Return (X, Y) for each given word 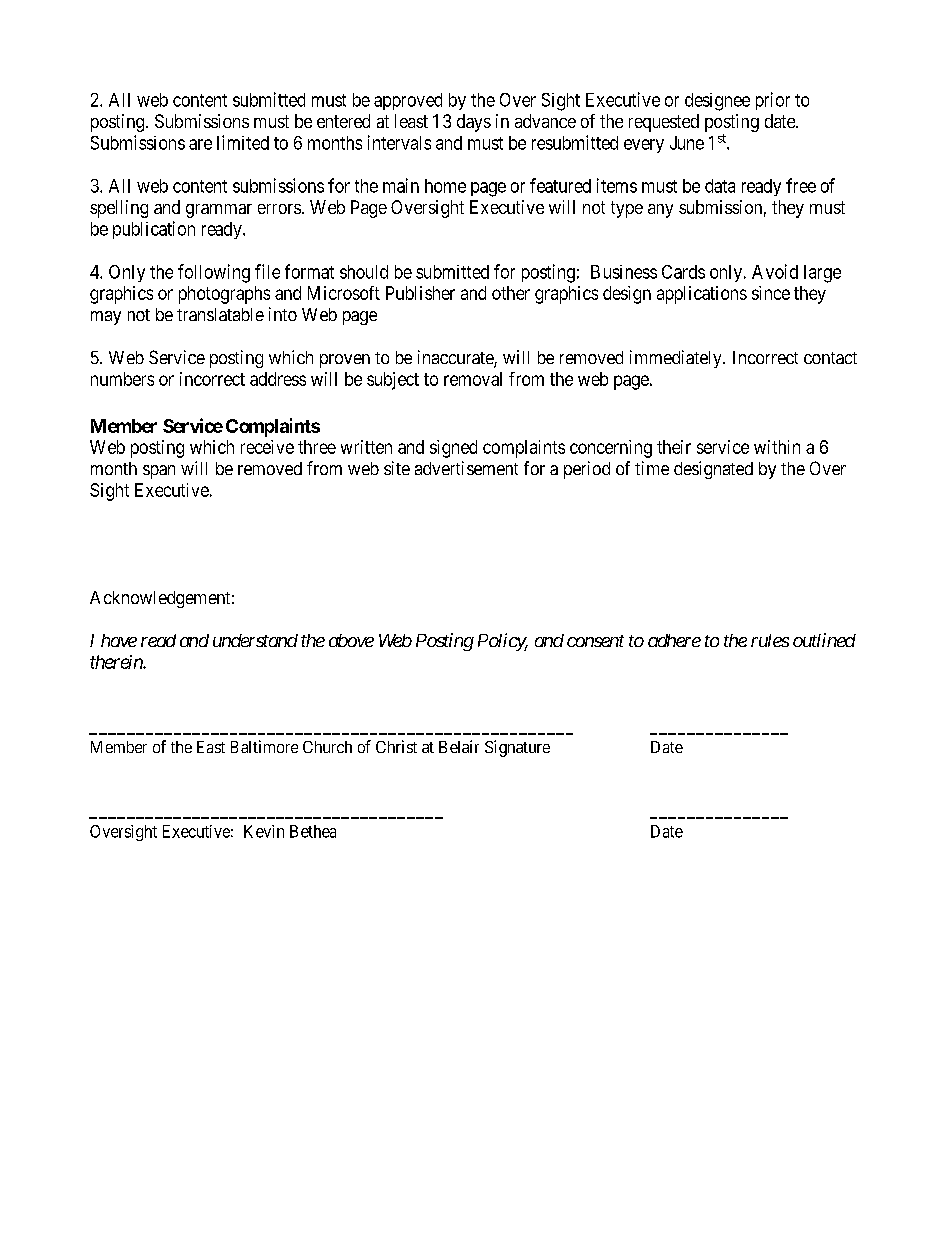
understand (255, 640)
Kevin (264, 831)
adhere (674, 640)
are (200, 144)
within (777, 447)
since (771, 293)
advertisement (466, 468)
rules (770, 640)
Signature (517, 748)
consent (595, 641)
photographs (224, 295)
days (474, 123)
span (159, 472)
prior (773, 101)
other (511, 293)
